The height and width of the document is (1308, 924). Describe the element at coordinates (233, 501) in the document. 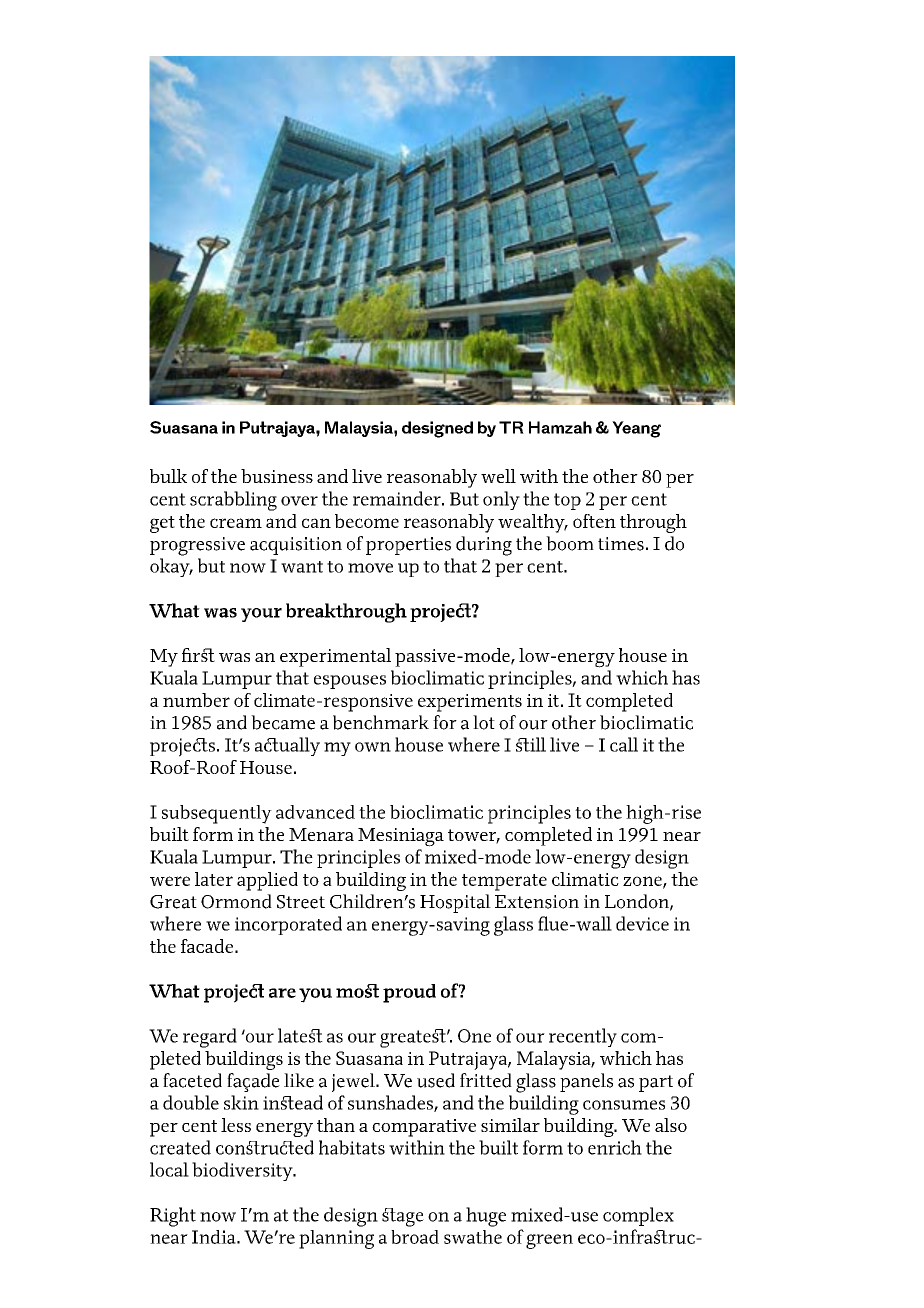

I see `scrabbling` at that location.
